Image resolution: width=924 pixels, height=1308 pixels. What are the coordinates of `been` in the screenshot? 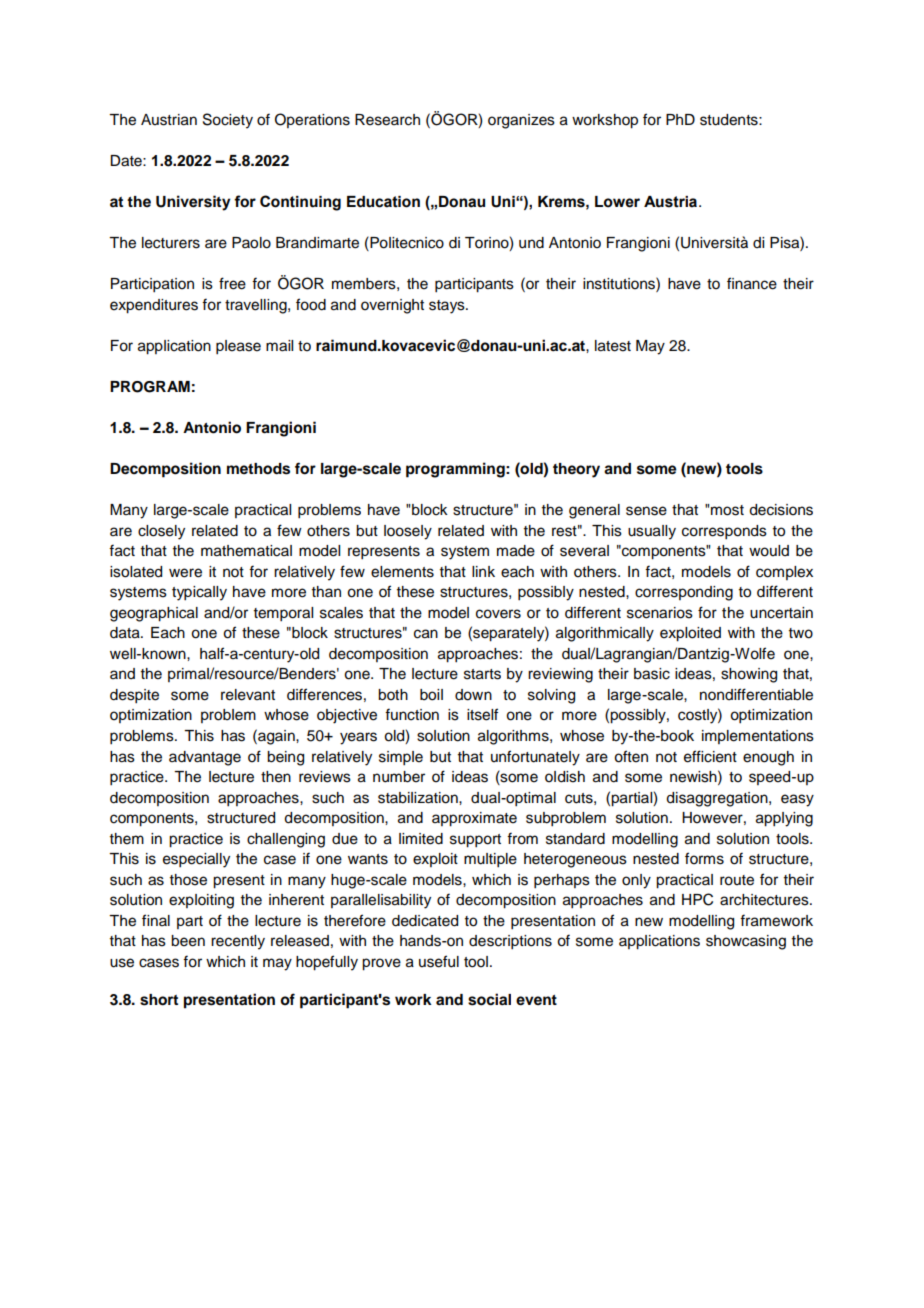 It's located at (188, 941).
